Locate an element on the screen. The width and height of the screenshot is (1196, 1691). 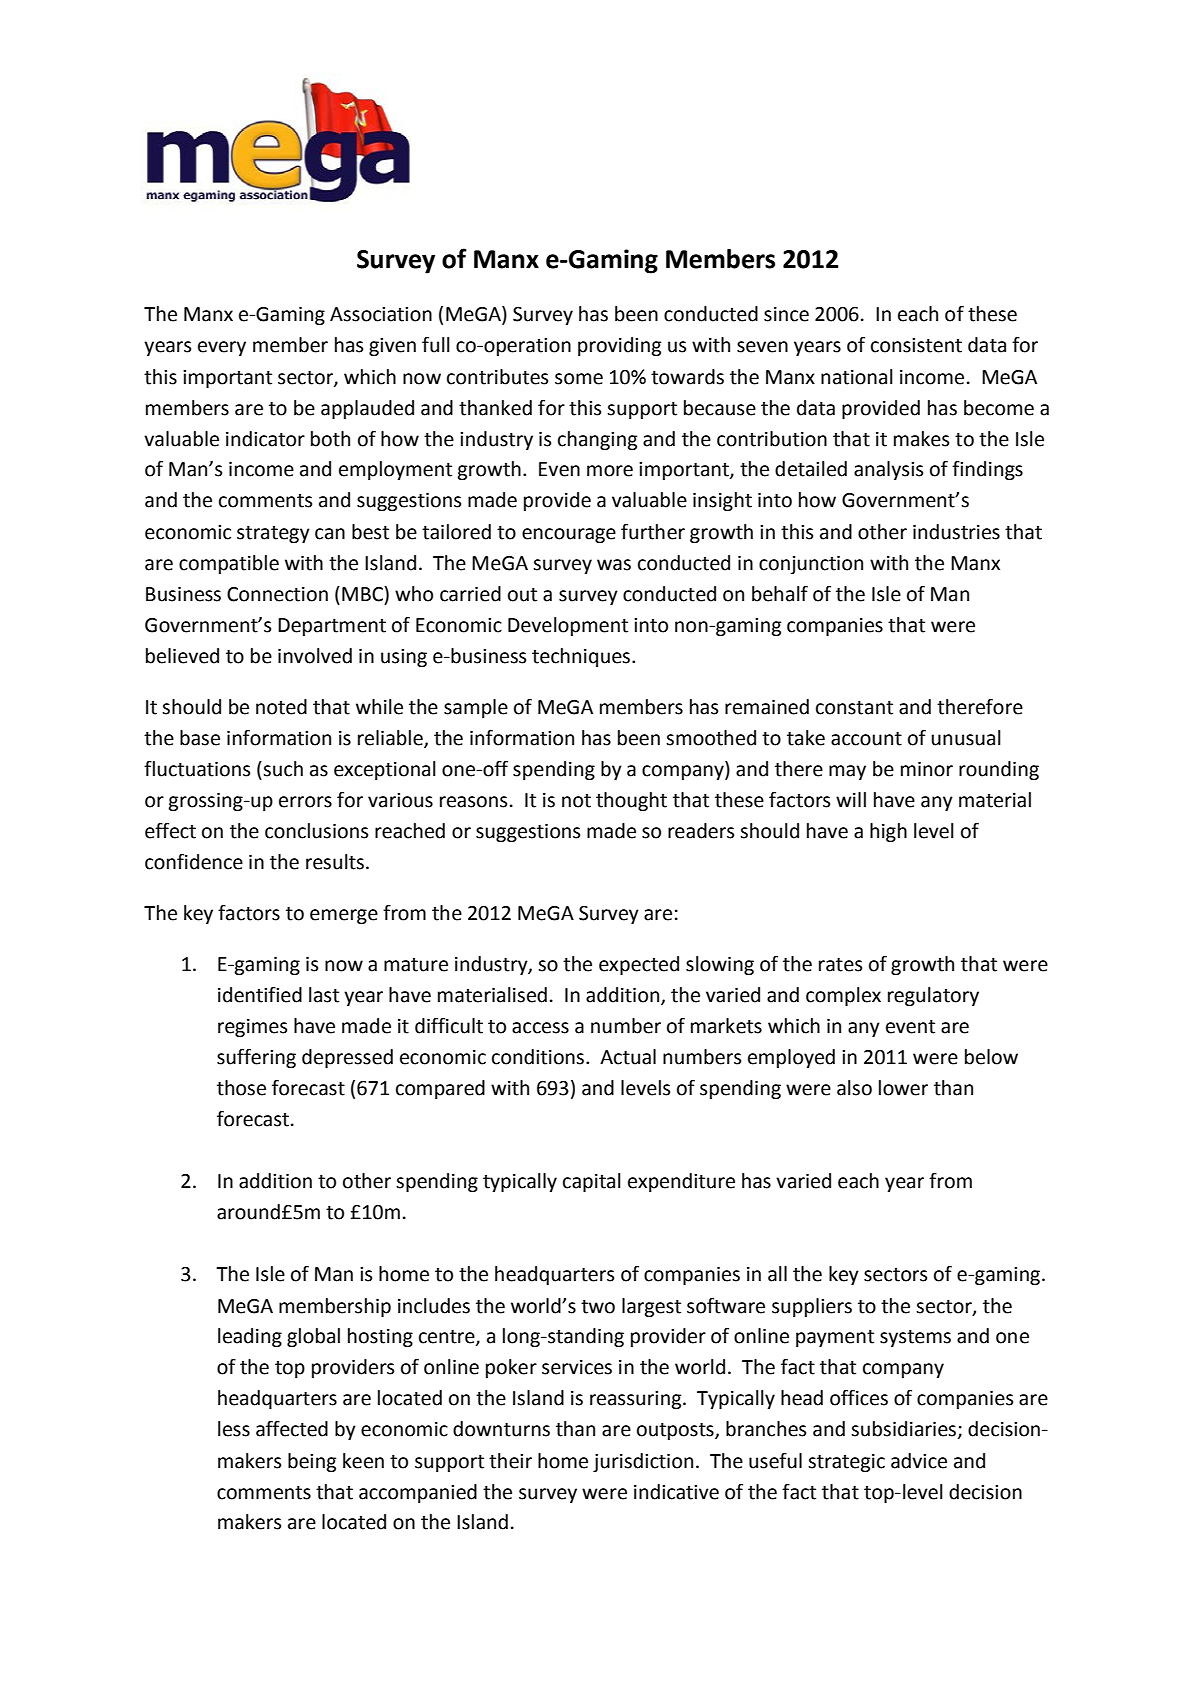
emerge is located at coordinates (344, 916).
